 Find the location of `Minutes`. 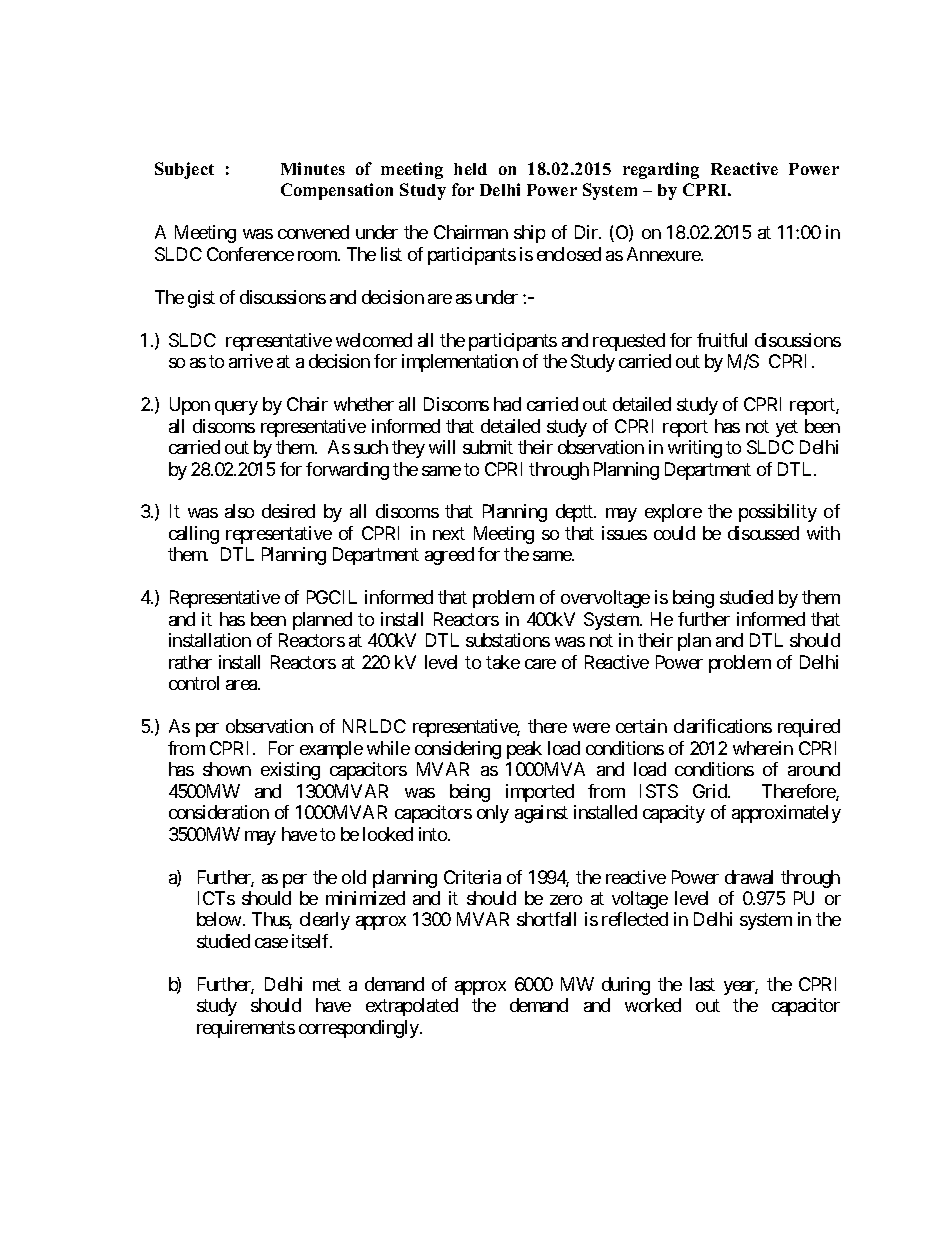

Minutes is located at coordinates (313, 168).
